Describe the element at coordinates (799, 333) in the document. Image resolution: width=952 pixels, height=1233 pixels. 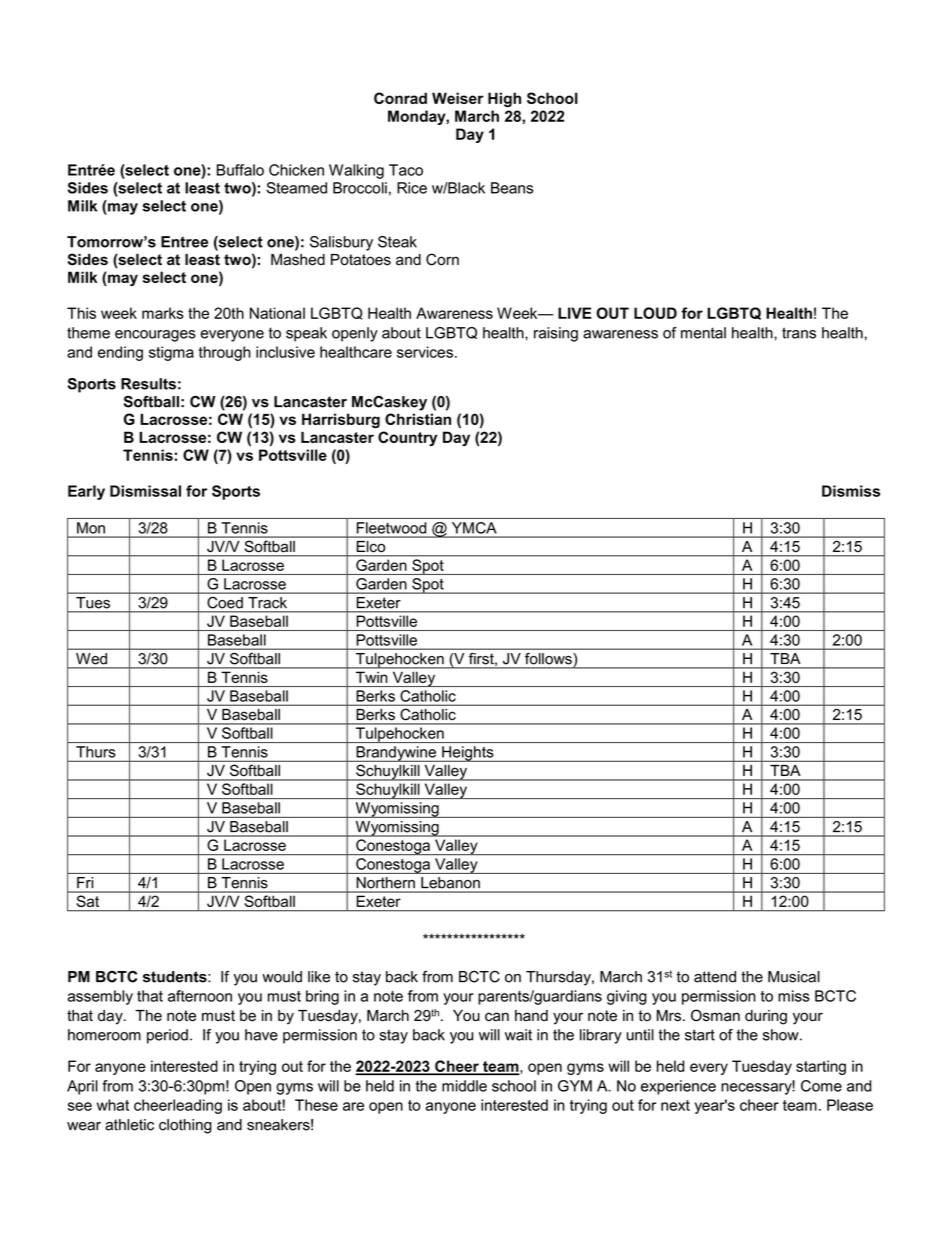
I see `trans` at that location.
